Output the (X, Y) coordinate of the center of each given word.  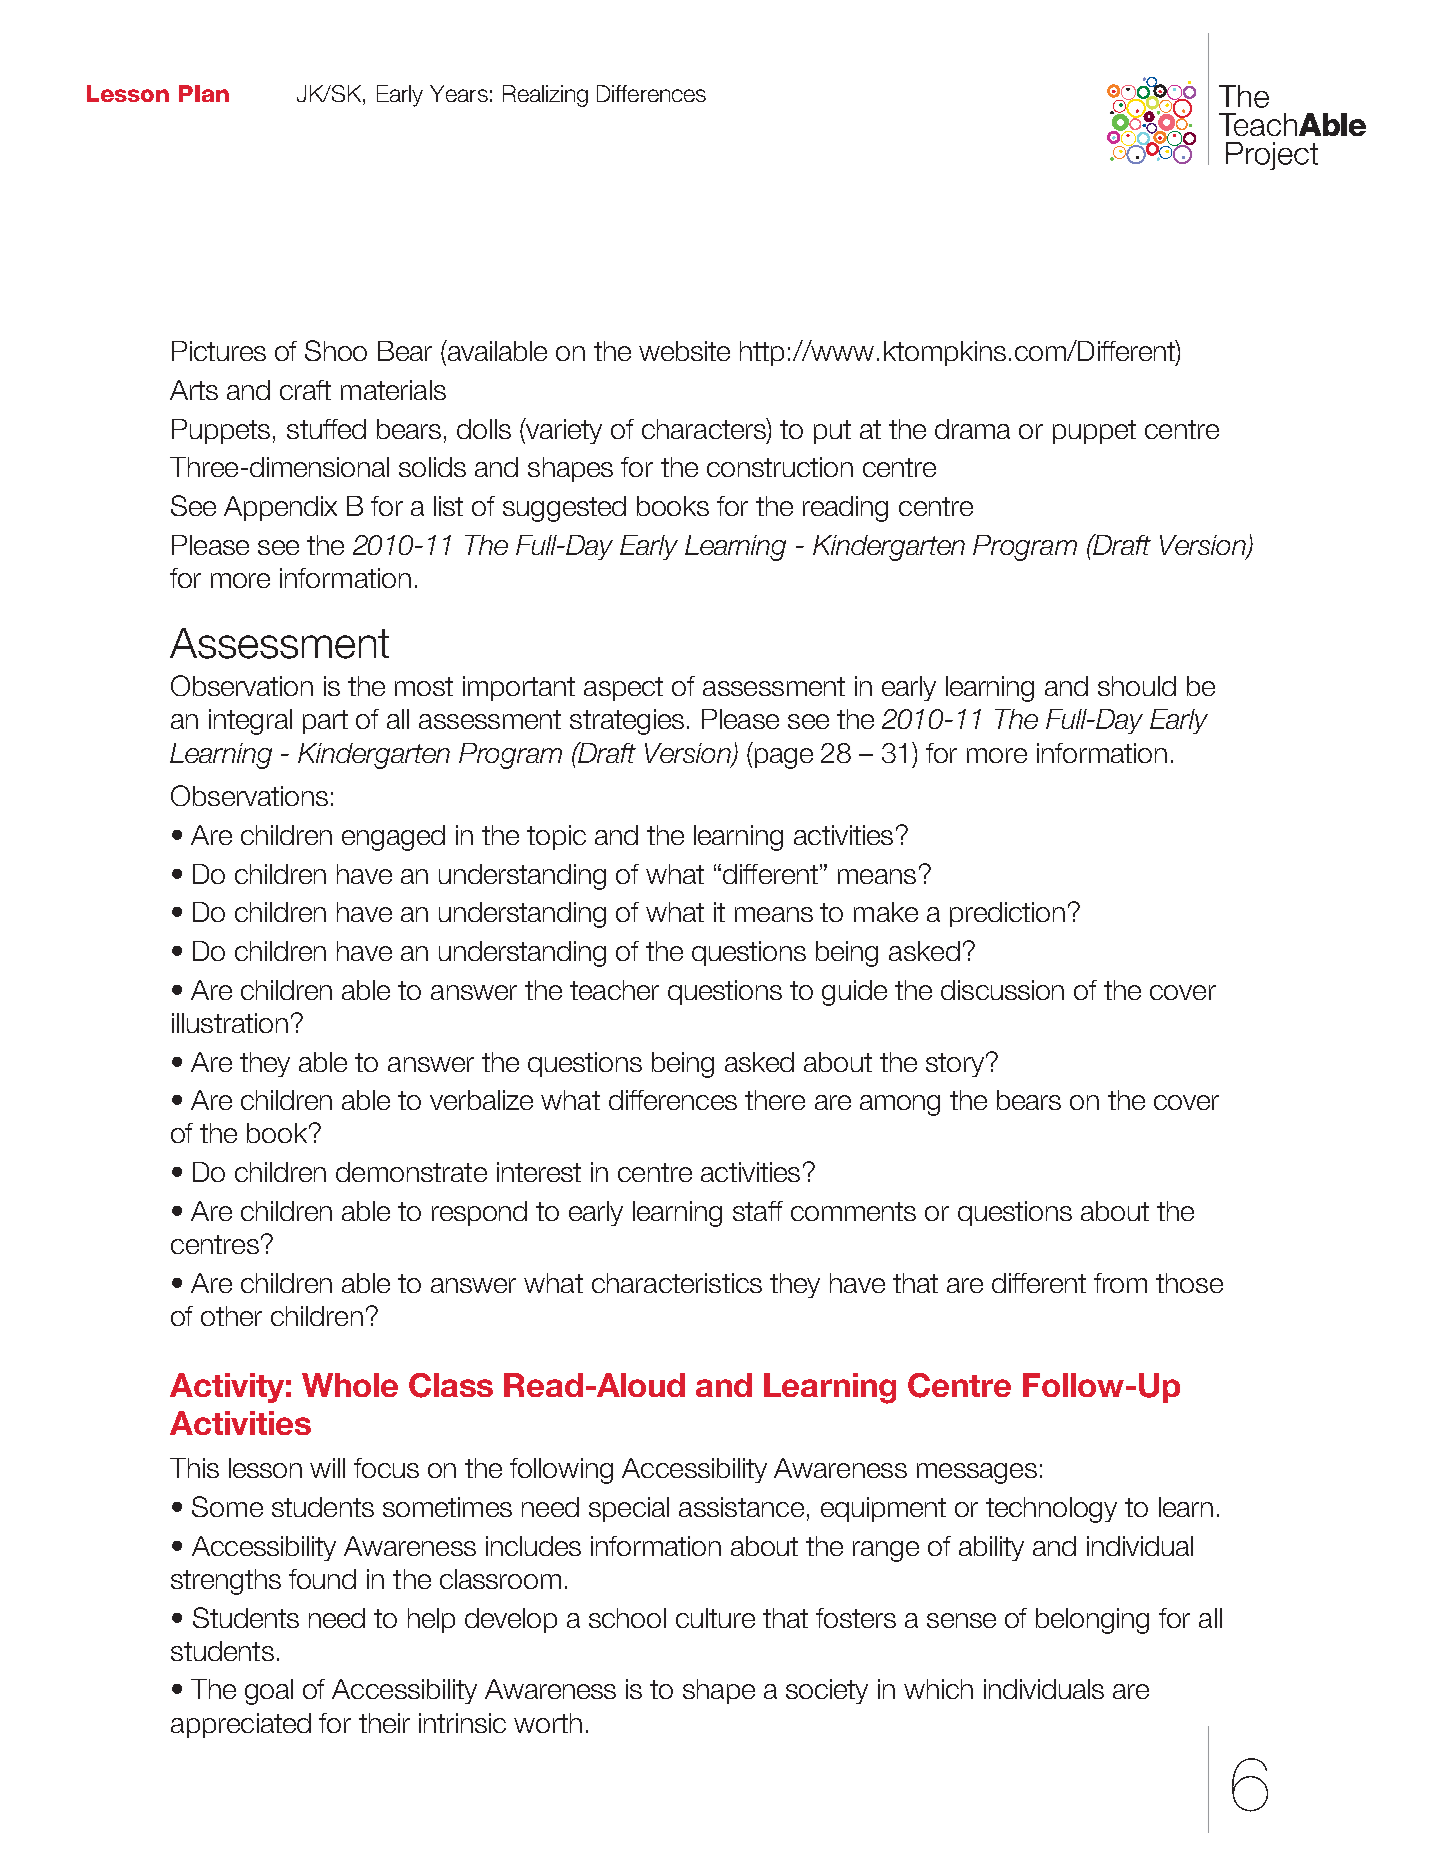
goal (269, 1692)
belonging (1092, 1621)
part (325, 722)
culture (715, 1618)
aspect (623, 689)
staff (758, 1211)
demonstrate (411, 1172)
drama (972, 429)
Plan (204, 93)
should (1137, 686)
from (1120, 1283)
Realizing (545, 96)
